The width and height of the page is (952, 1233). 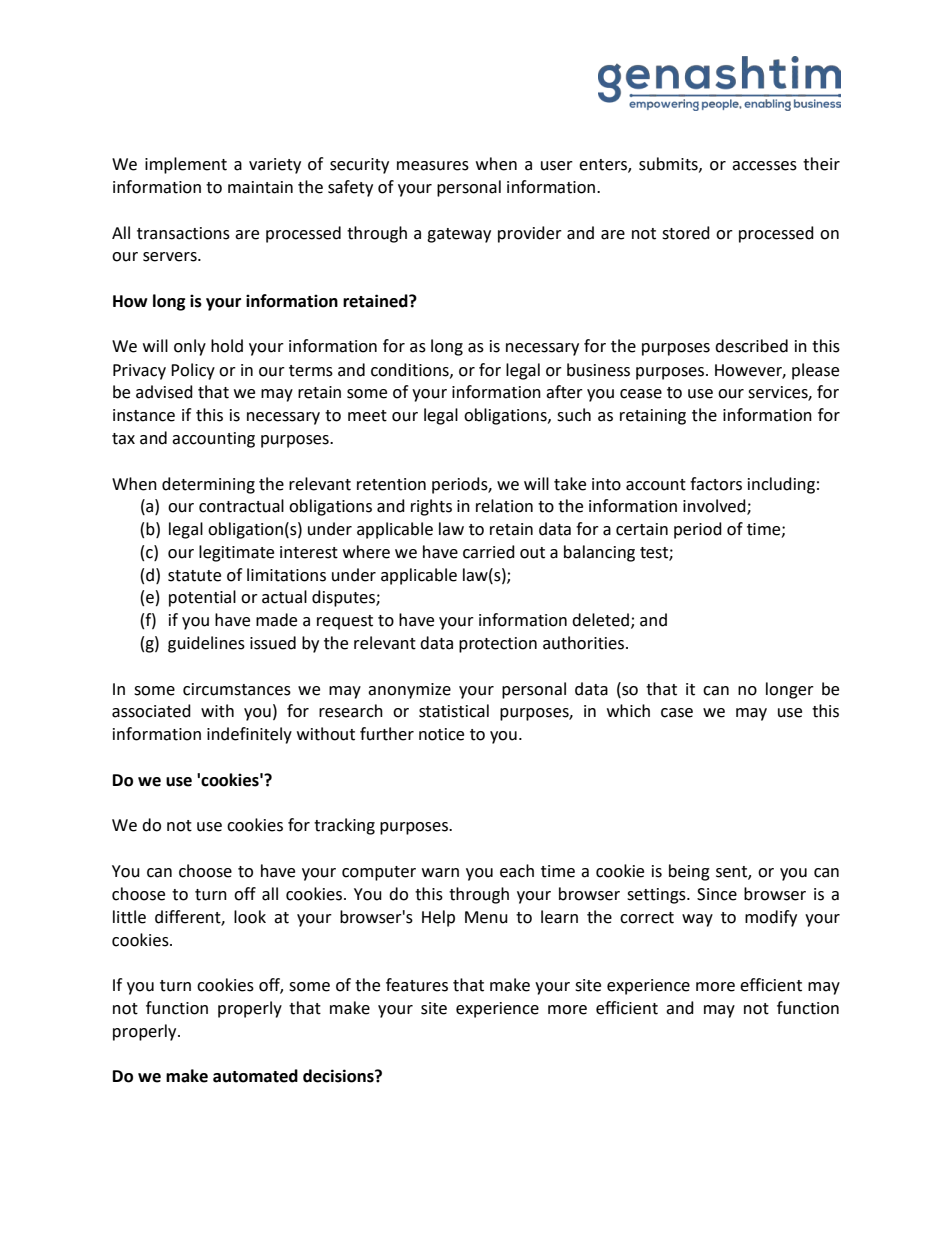 I want to click on implement, so click(x=186, y=165).
